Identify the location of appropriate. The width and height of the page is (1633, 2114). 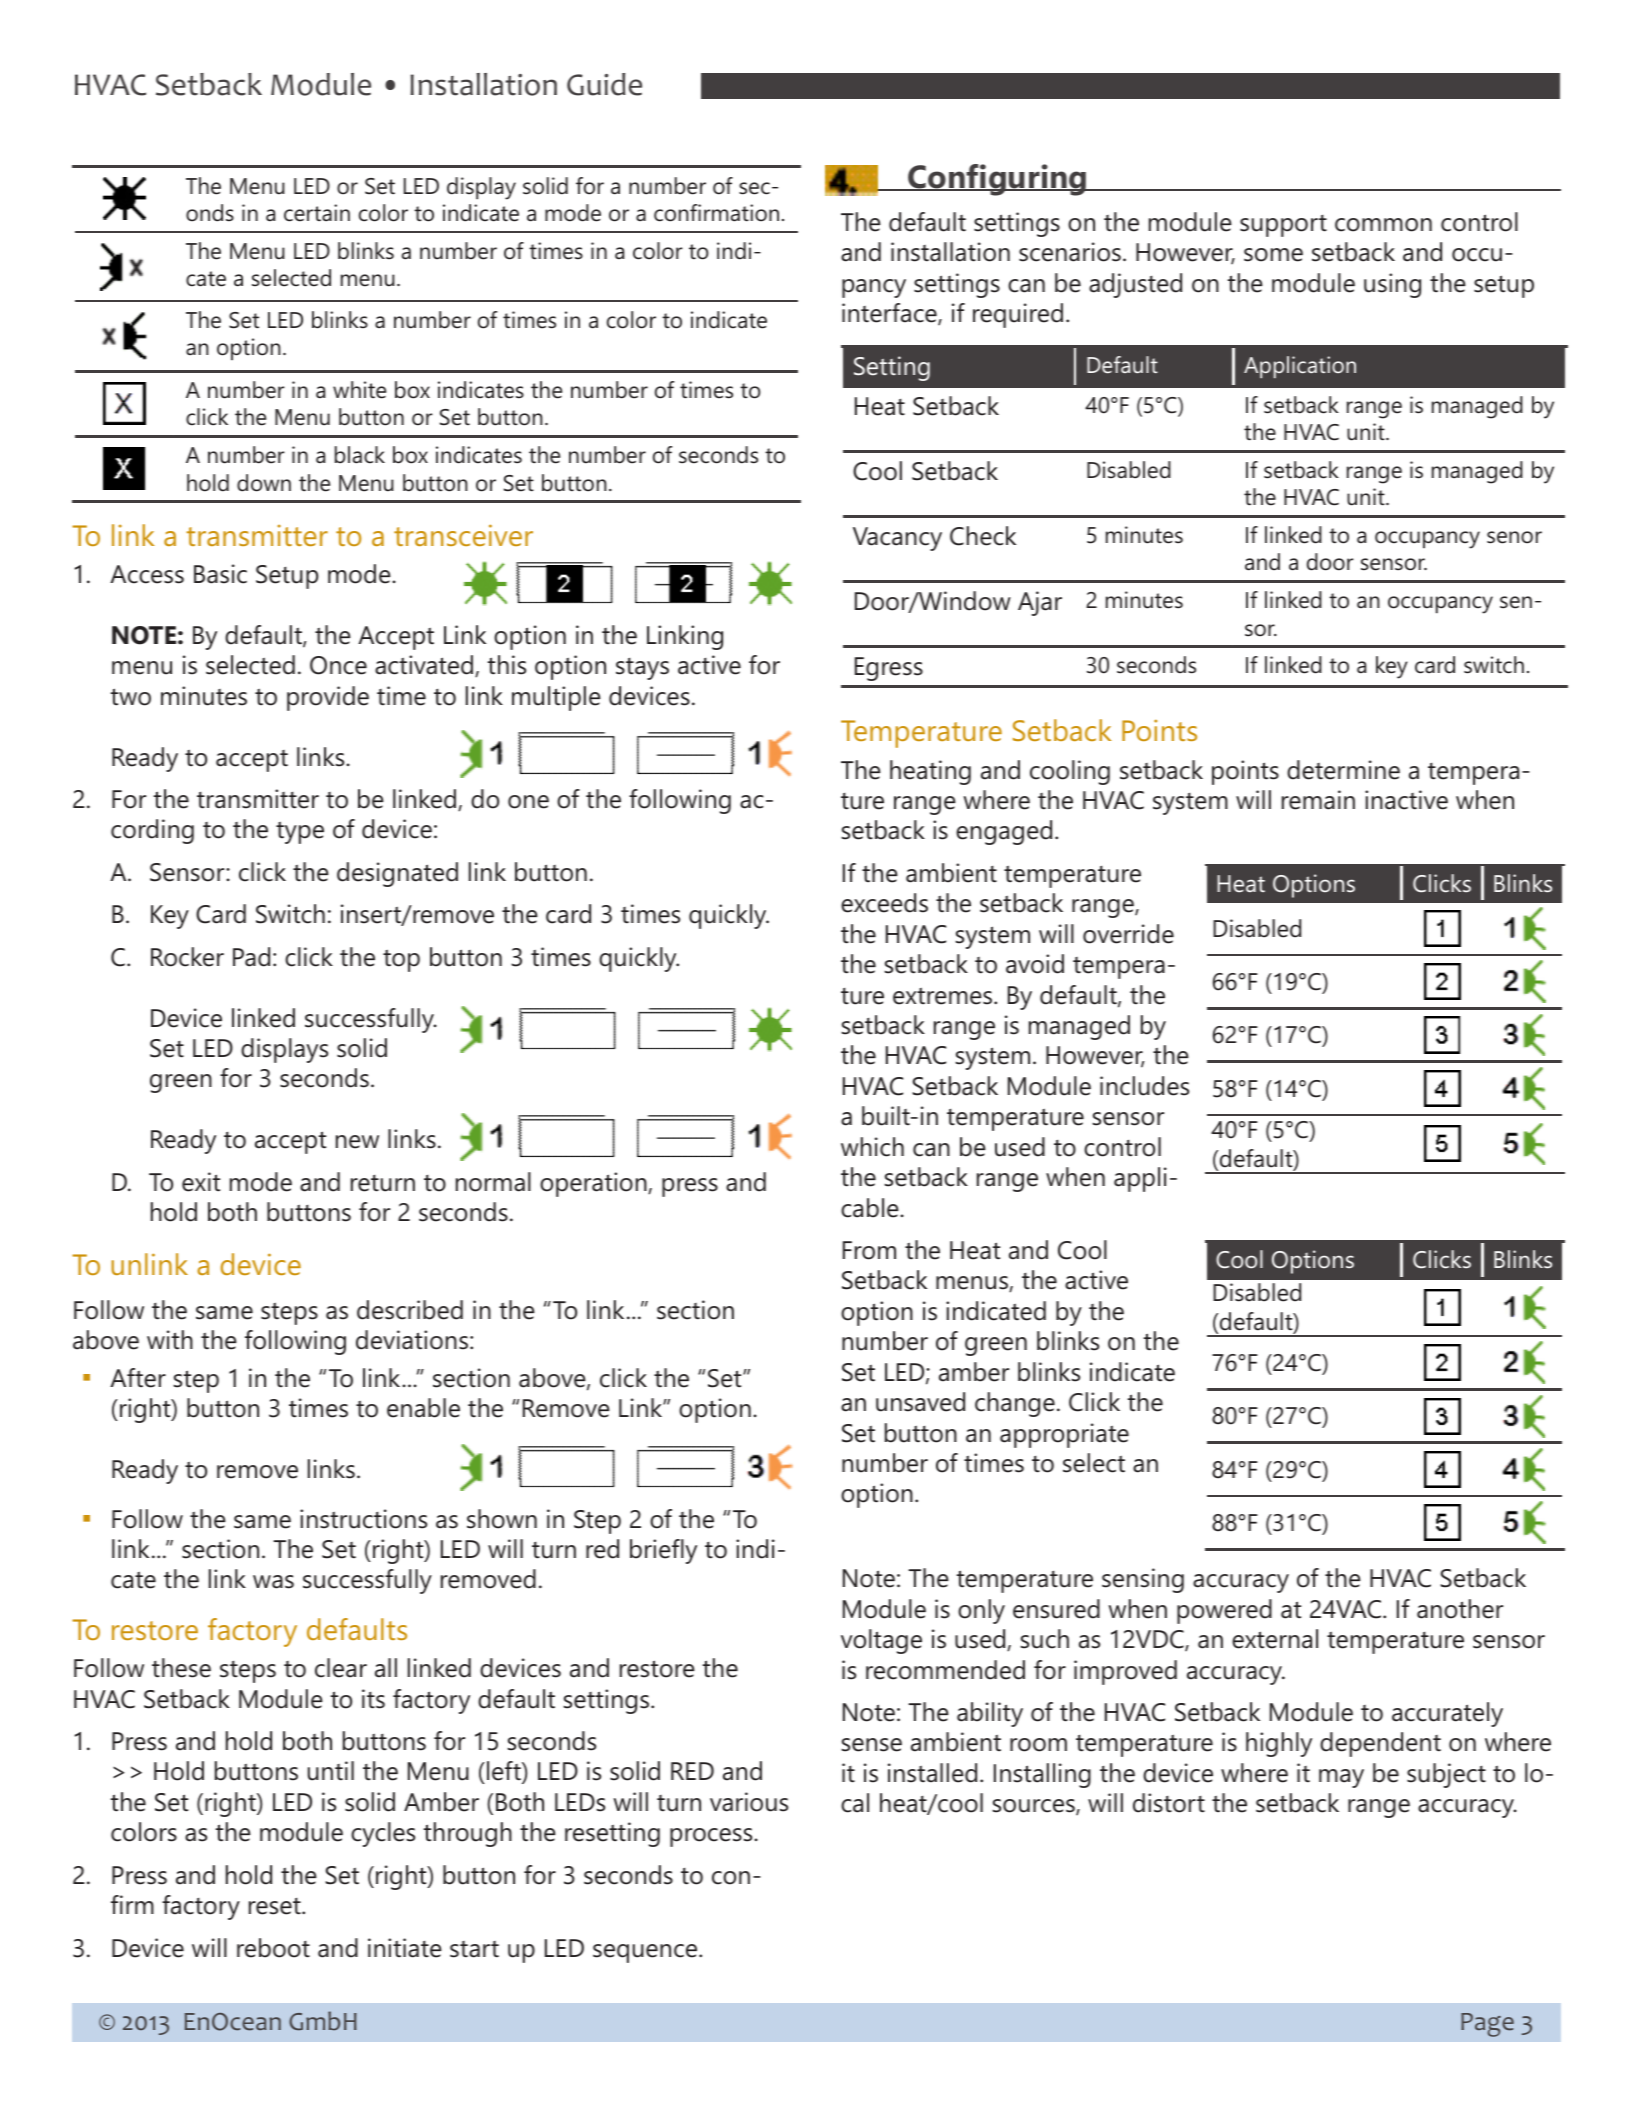
(1064, 1435).
